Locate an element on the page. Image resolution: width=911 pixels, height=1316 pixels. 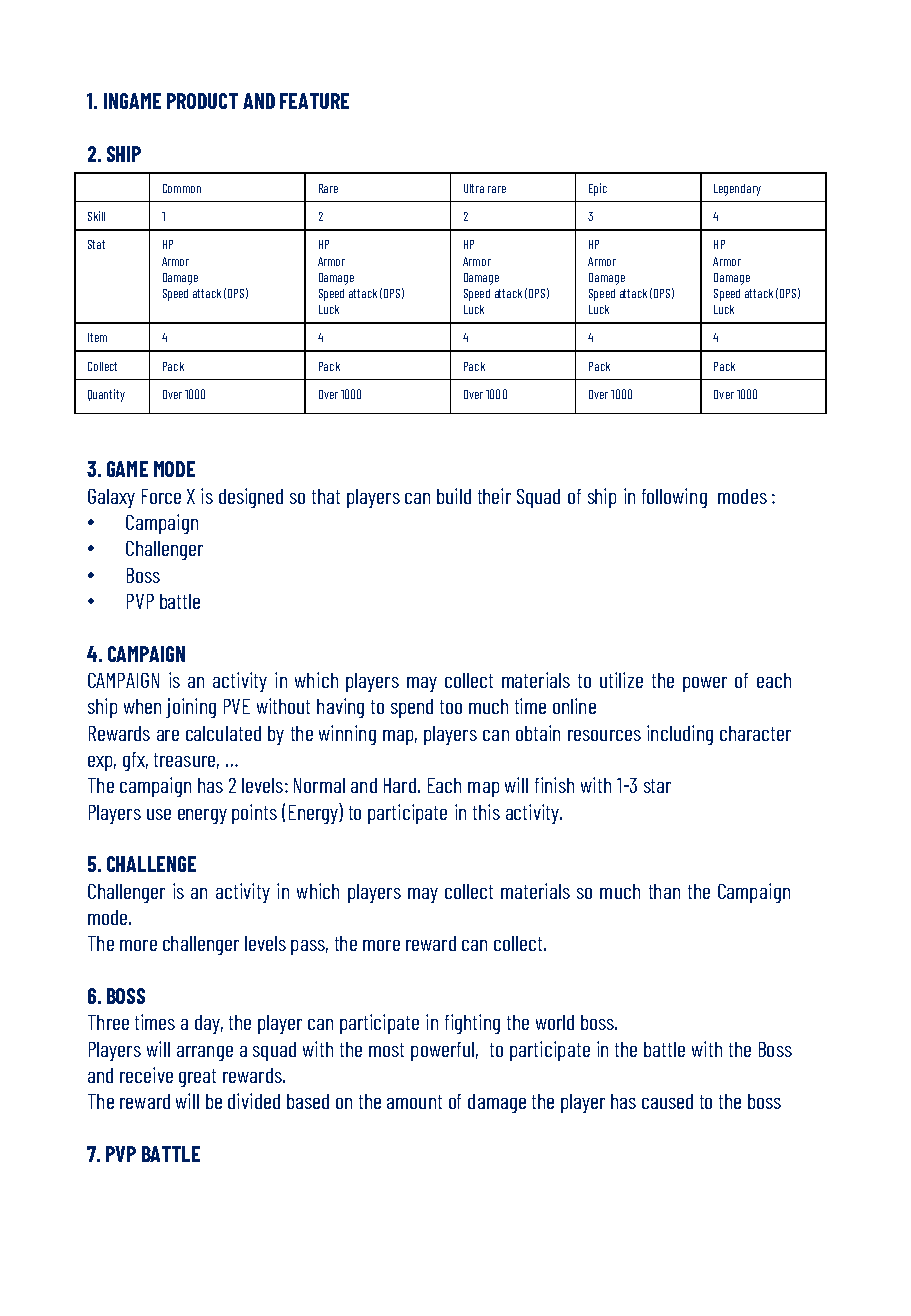
great is located at coordinates (197, 1078).
